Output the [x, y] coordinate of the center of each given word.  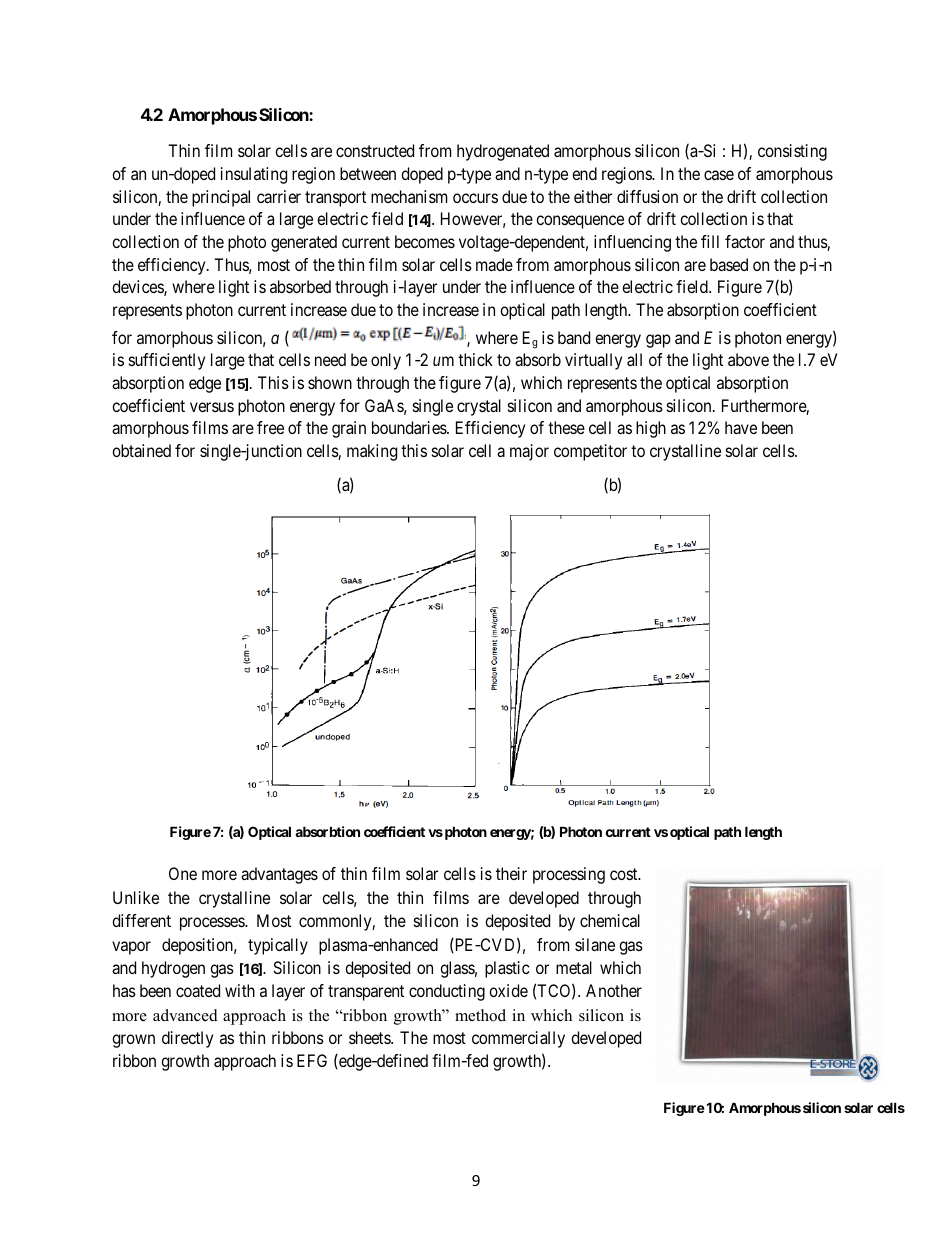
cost [625, 874]
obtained [141, 450]
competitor [590, 452]
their [511, 873]
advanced [185, 1015]
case [719, 175]
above [748, 359]
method [480, 1015]
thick [475, 359]
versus [212, 407]
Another [614, 990]
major [529, 452]
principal [221, 198]
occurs [475, 198]
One [183, 873]
